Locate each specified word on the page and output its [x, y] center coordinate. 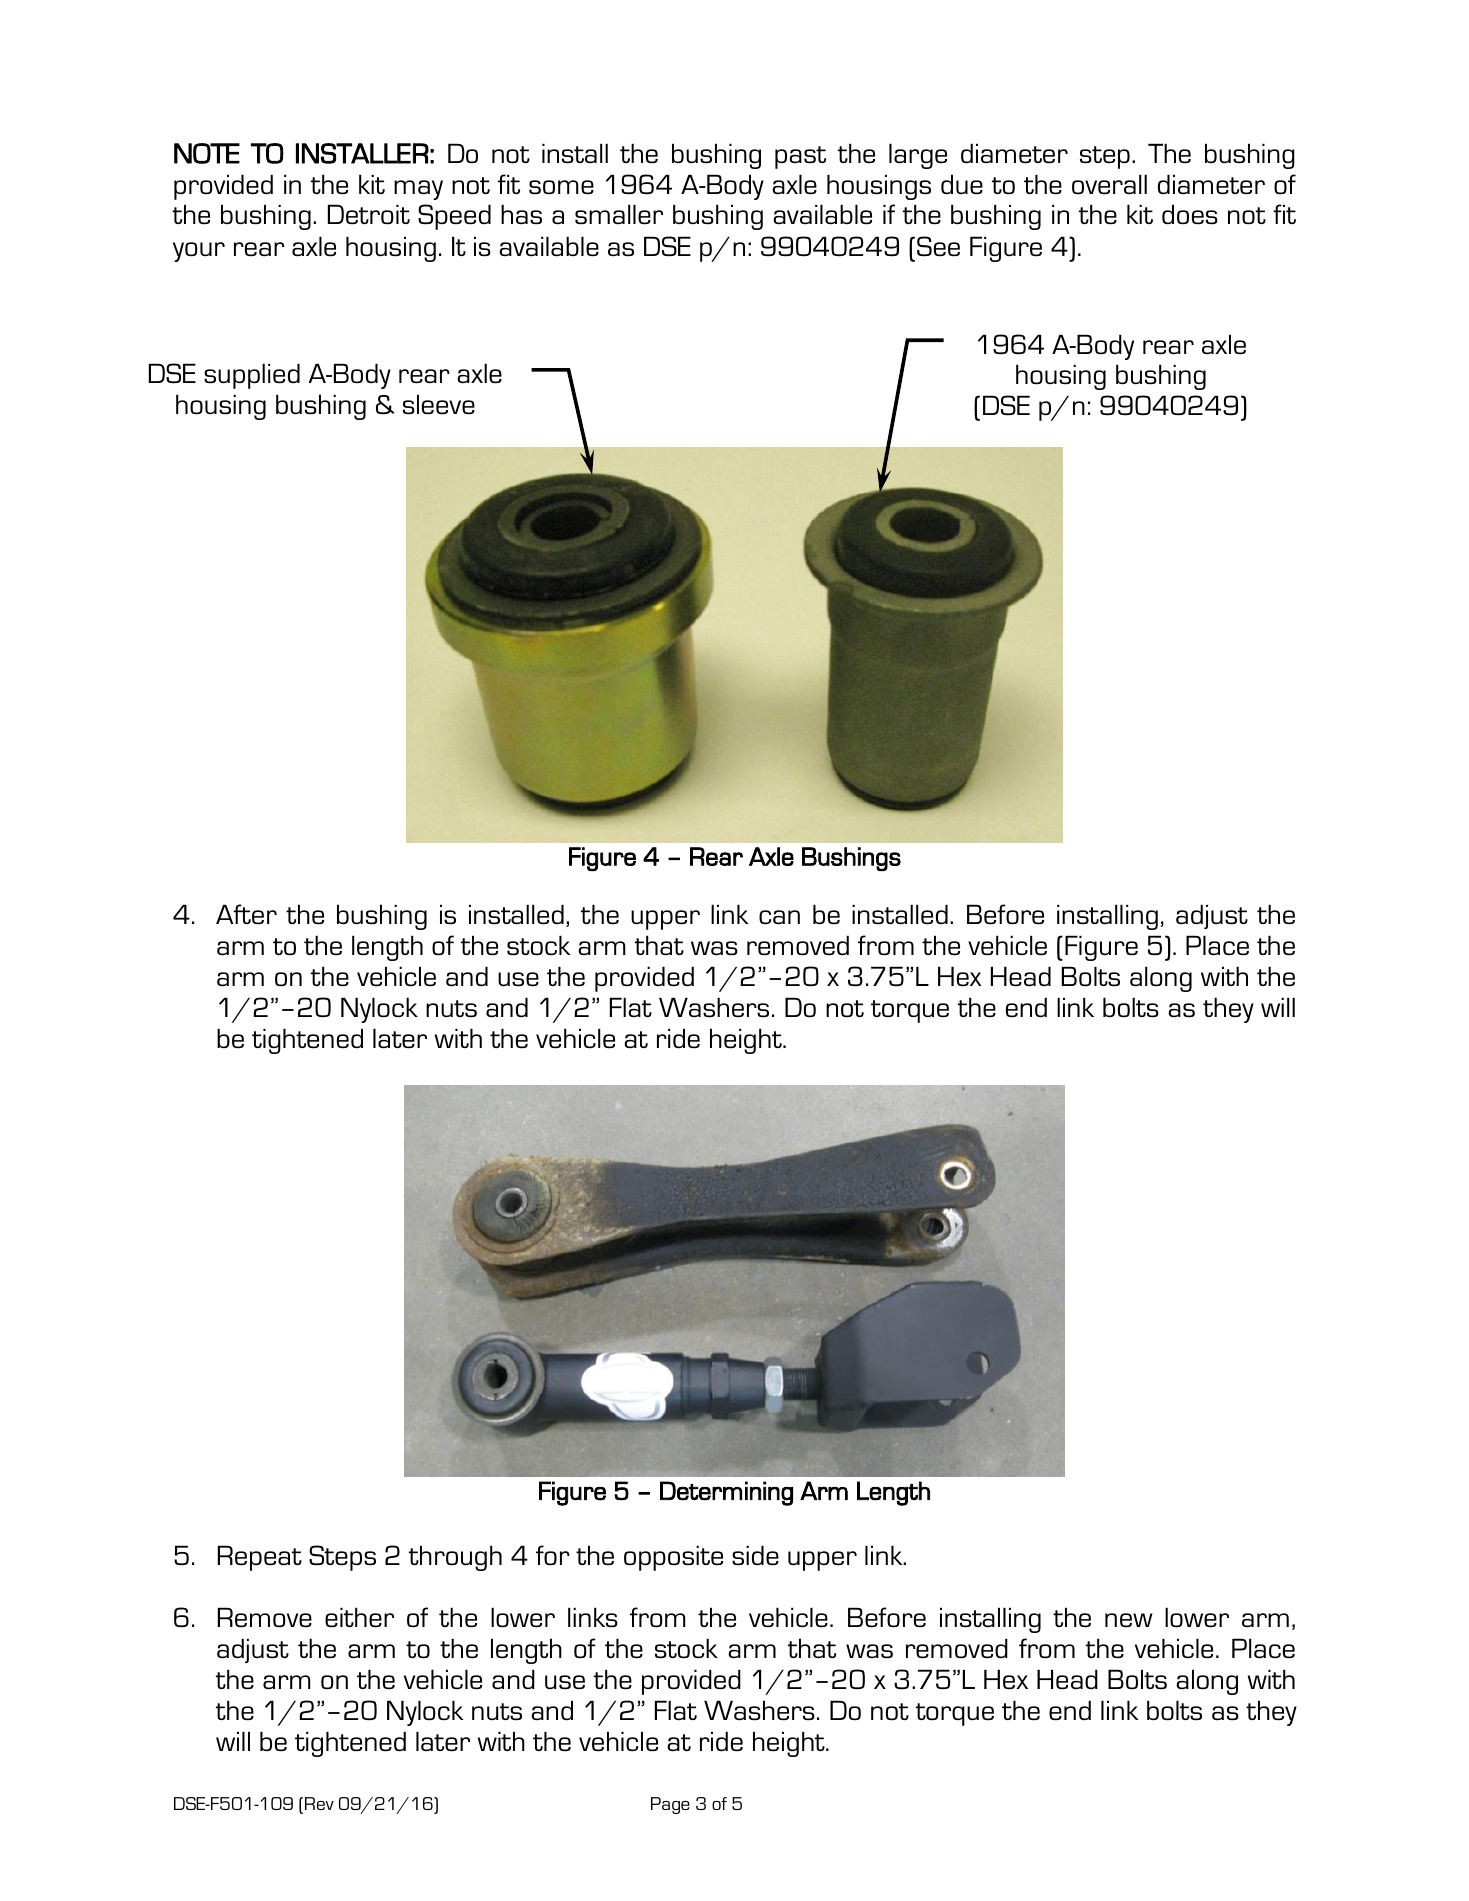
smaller [619, 214]
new [1129, 1620]
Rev [319, 1803]
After [246, 914]
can [779, 917]
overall [1109, 184]
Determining [726, 1493]
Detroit [369, 214]
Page [670, 1805]
